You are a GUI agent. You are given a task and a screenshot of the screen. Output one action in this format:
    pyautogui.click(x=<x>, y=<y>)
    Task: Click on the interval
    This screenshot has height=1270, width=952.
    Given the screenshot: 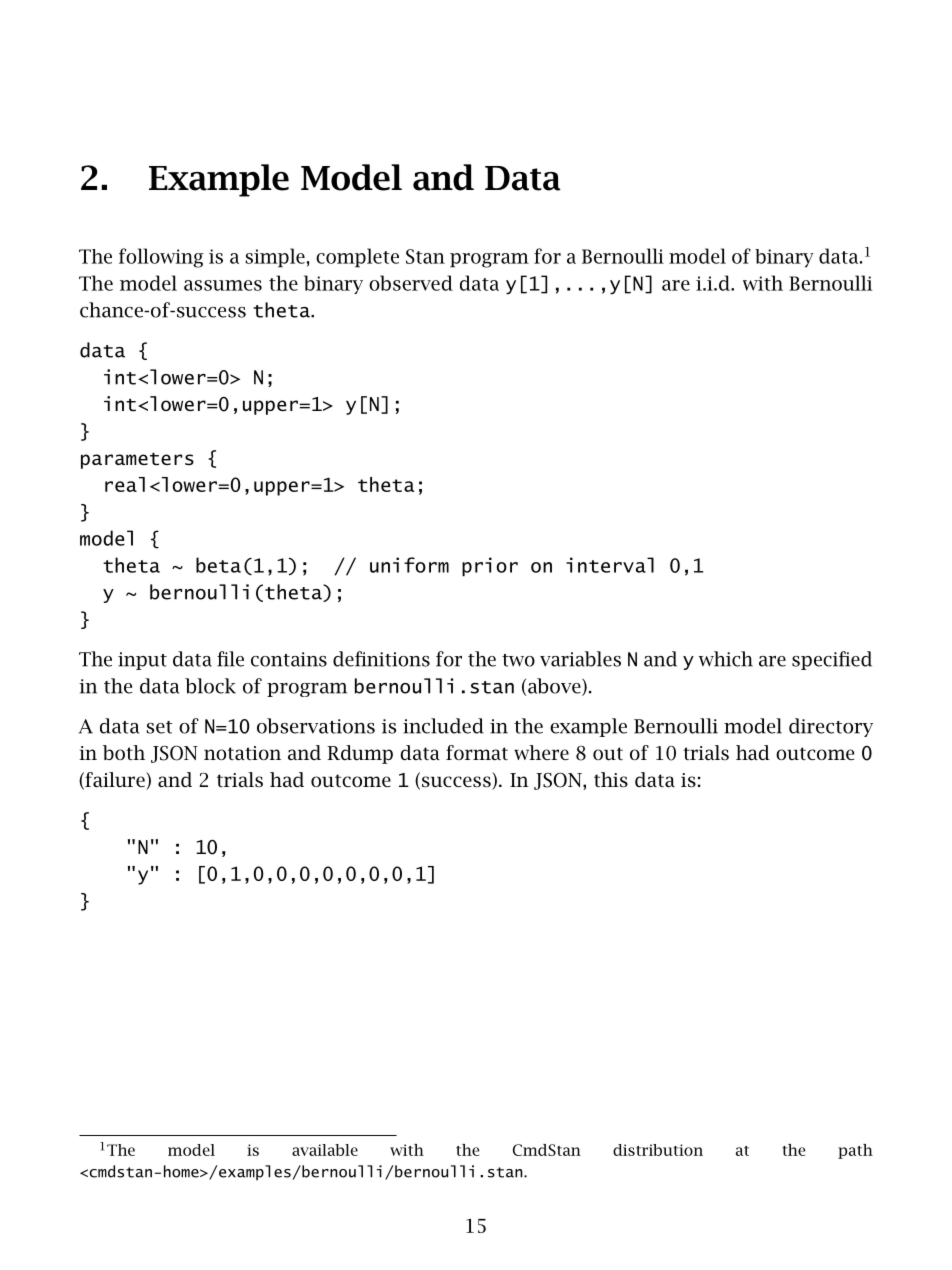 What is the action you would take?
    pyautogui.click(x=610, y=565)
